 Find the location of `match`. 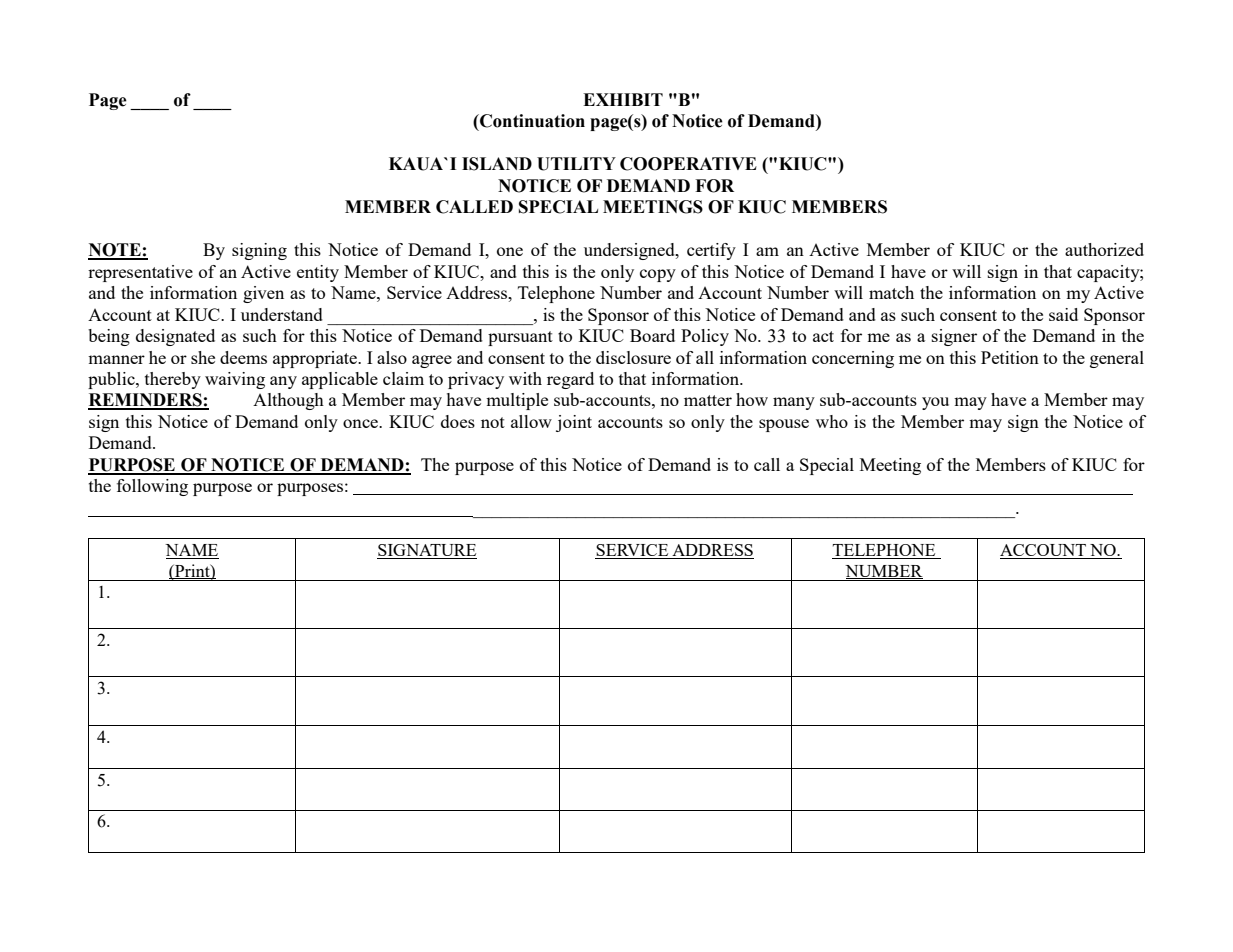

match is located at coordinates (891, 292).
